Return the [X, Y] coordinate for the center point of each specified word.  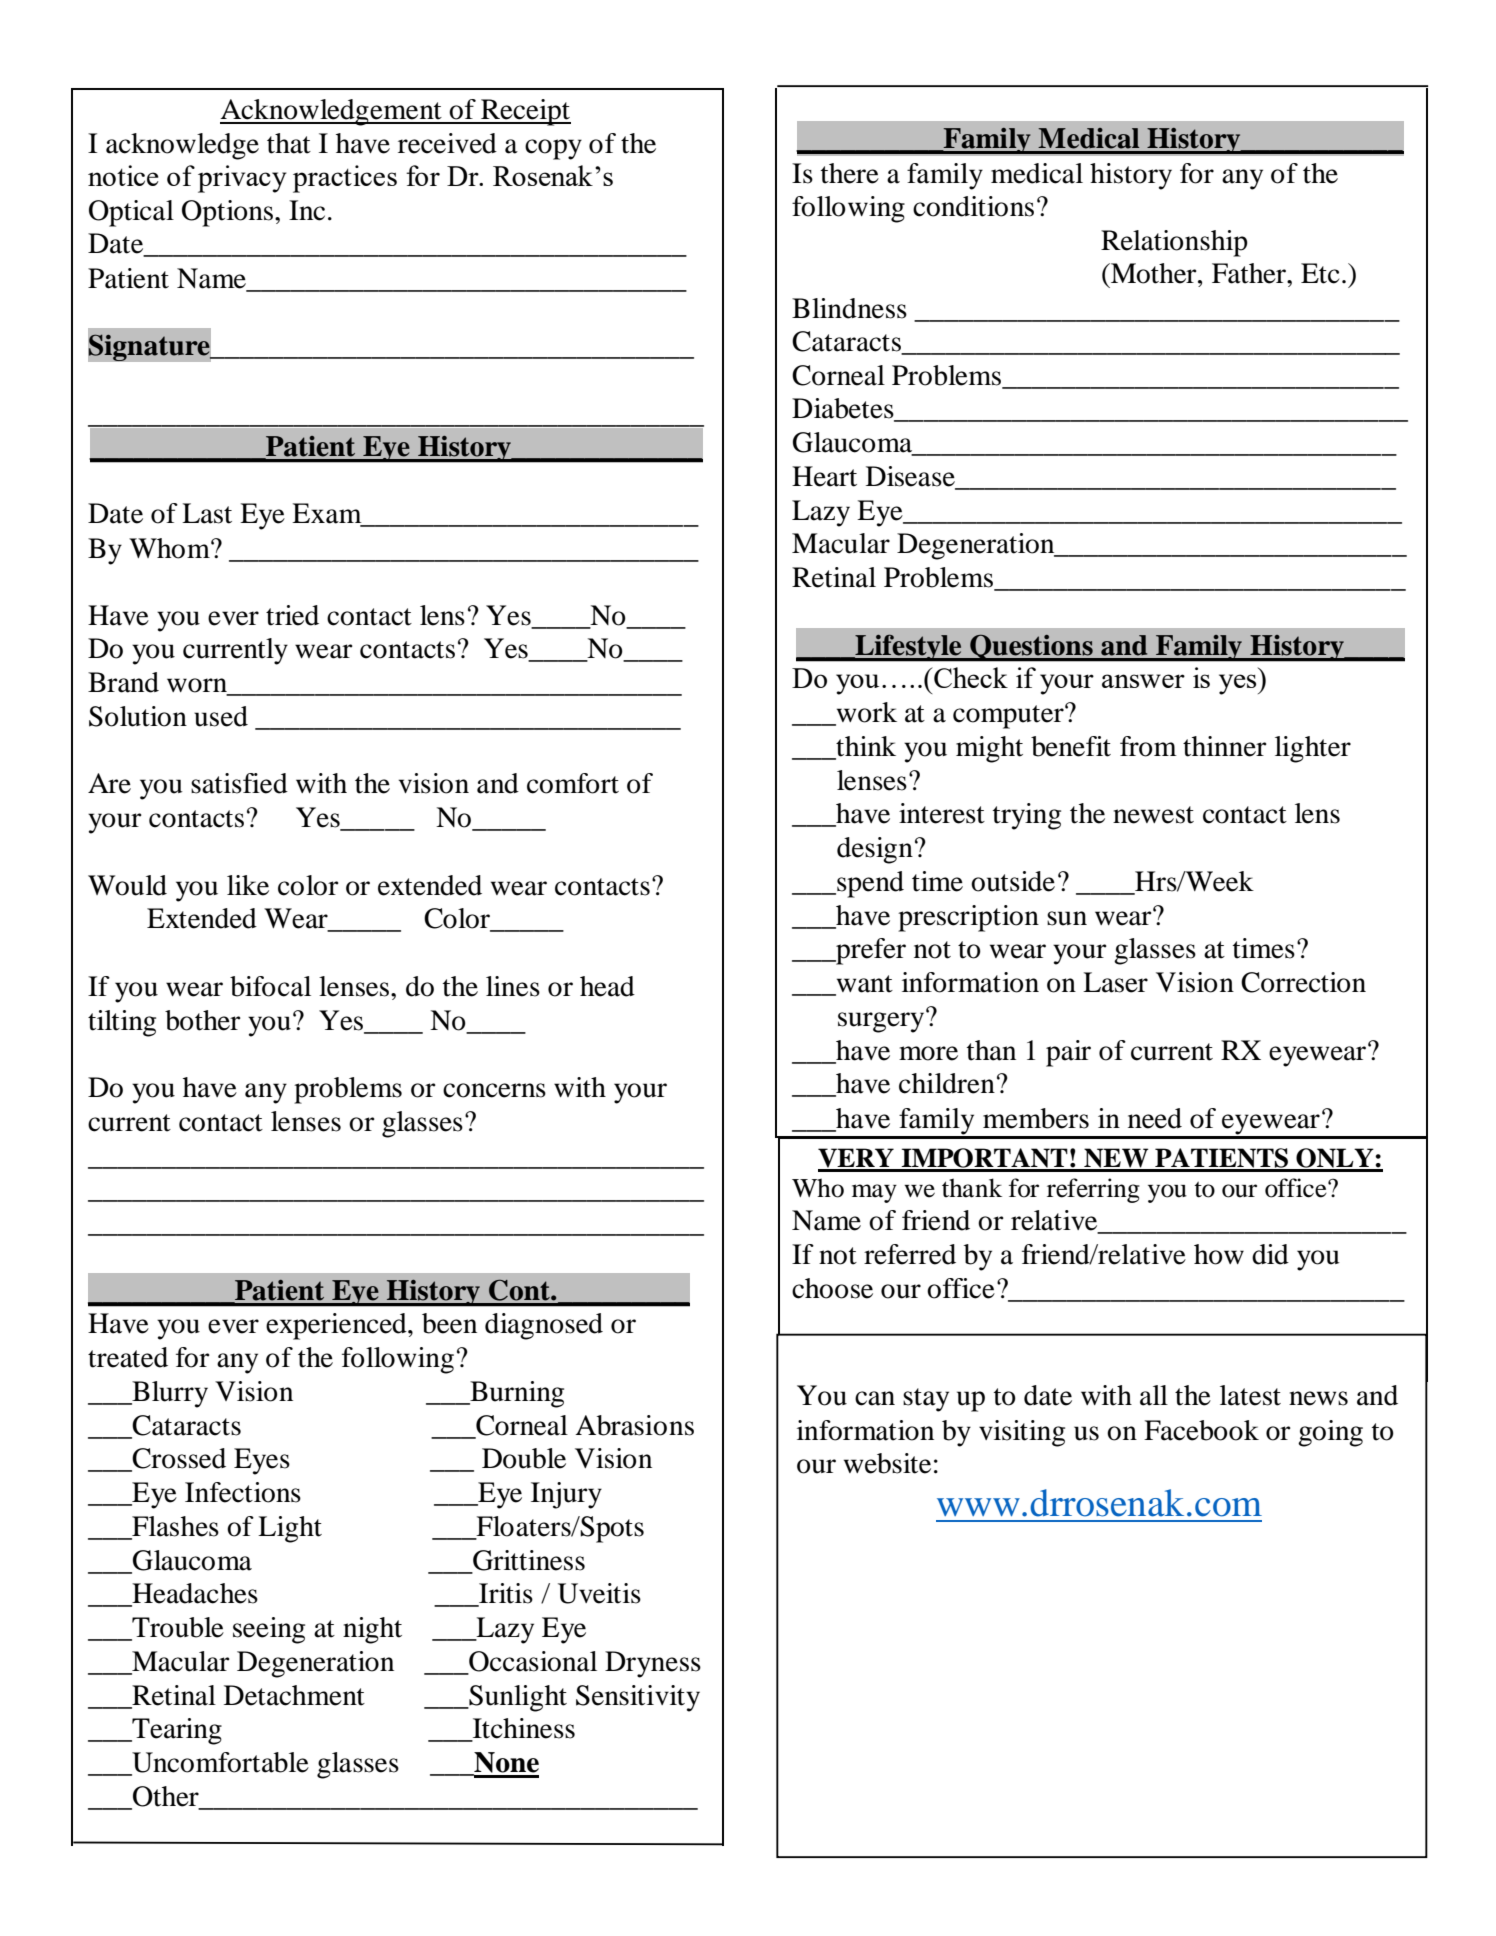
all [1154, 1395]
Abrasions [634, 1425]
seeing [269, 1630]
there [850, 173]
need [1155, 1118]
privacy [242, 179]
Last [207, 513]
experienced [337, 1326]
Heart [824, 476]
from [1148, 746]
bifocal [270, 986]
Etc [1320, 273]
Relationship [1174, 243]
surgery [882, 1021]
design [875, 850]
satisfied [239, 783]
